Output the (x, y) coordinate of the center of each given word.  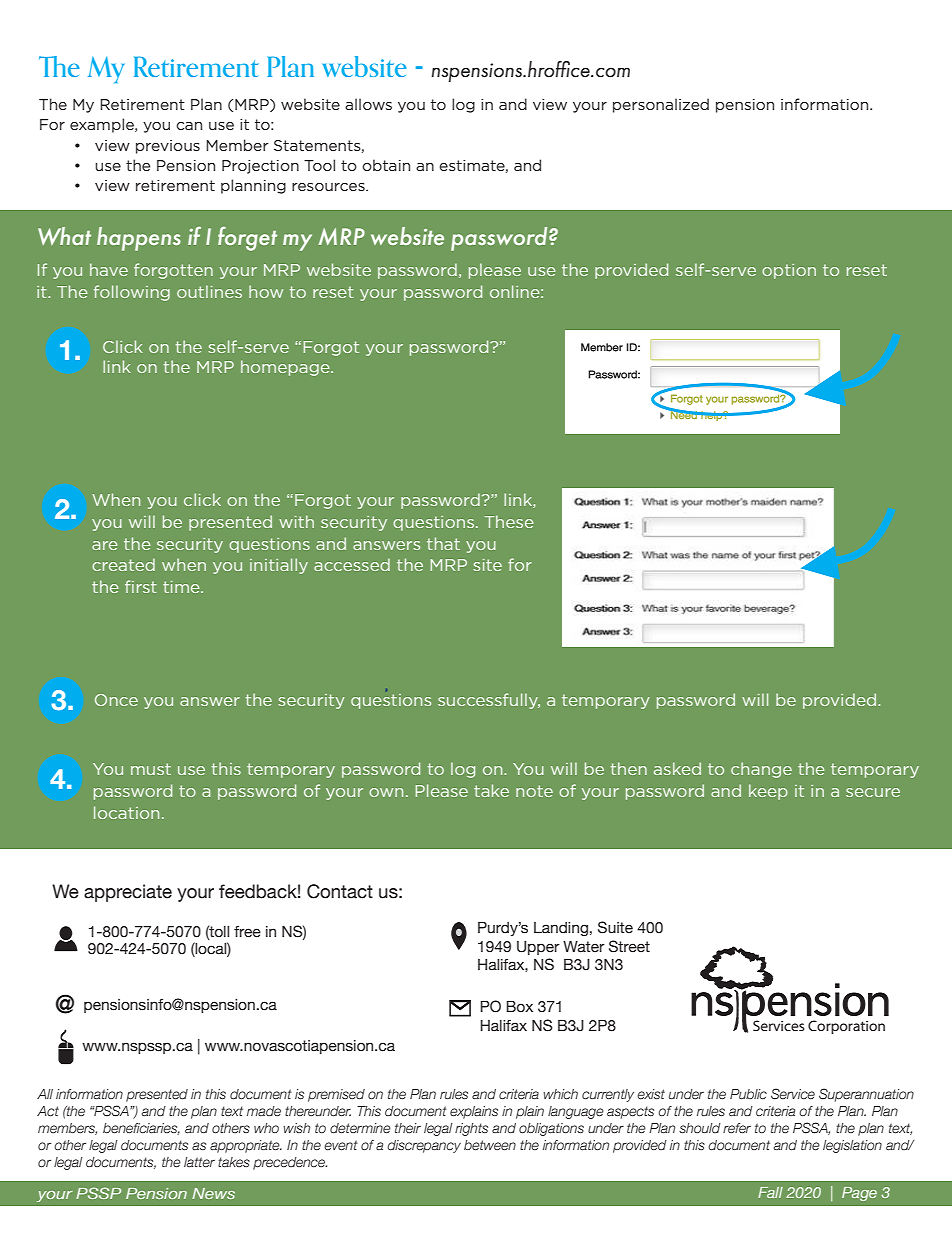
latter (199, 1162)
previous (168, 147)
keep (768, 792)
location (126, 812)
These (509, 521)
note (534, 791)
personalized (661, 105)
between (490, 1145)
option (789, 271)
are (104, 545)
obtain (386, 165)
